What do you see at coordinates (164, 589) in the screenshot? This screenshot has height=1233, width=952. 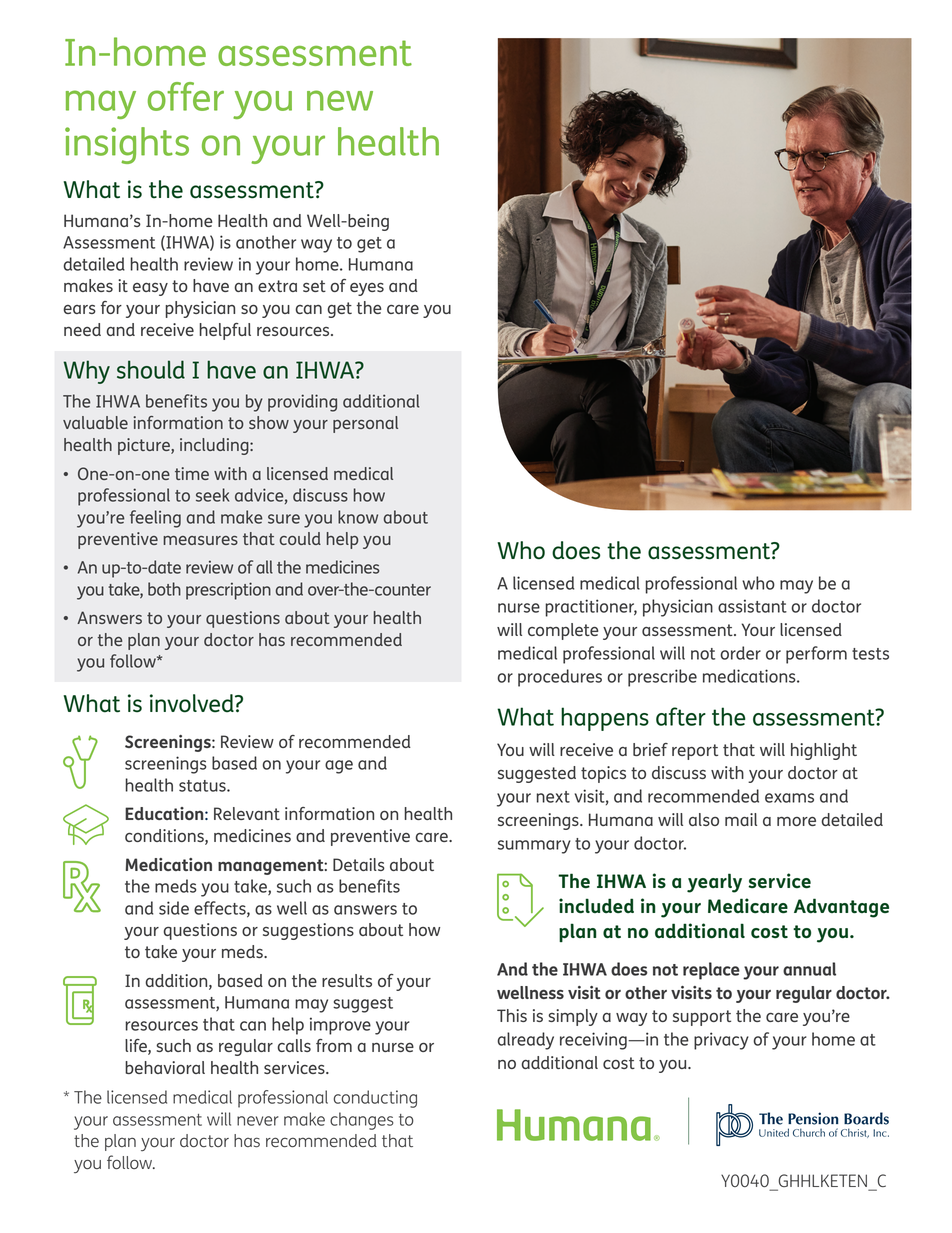 I see `both` at bounding box center [164, 589].
